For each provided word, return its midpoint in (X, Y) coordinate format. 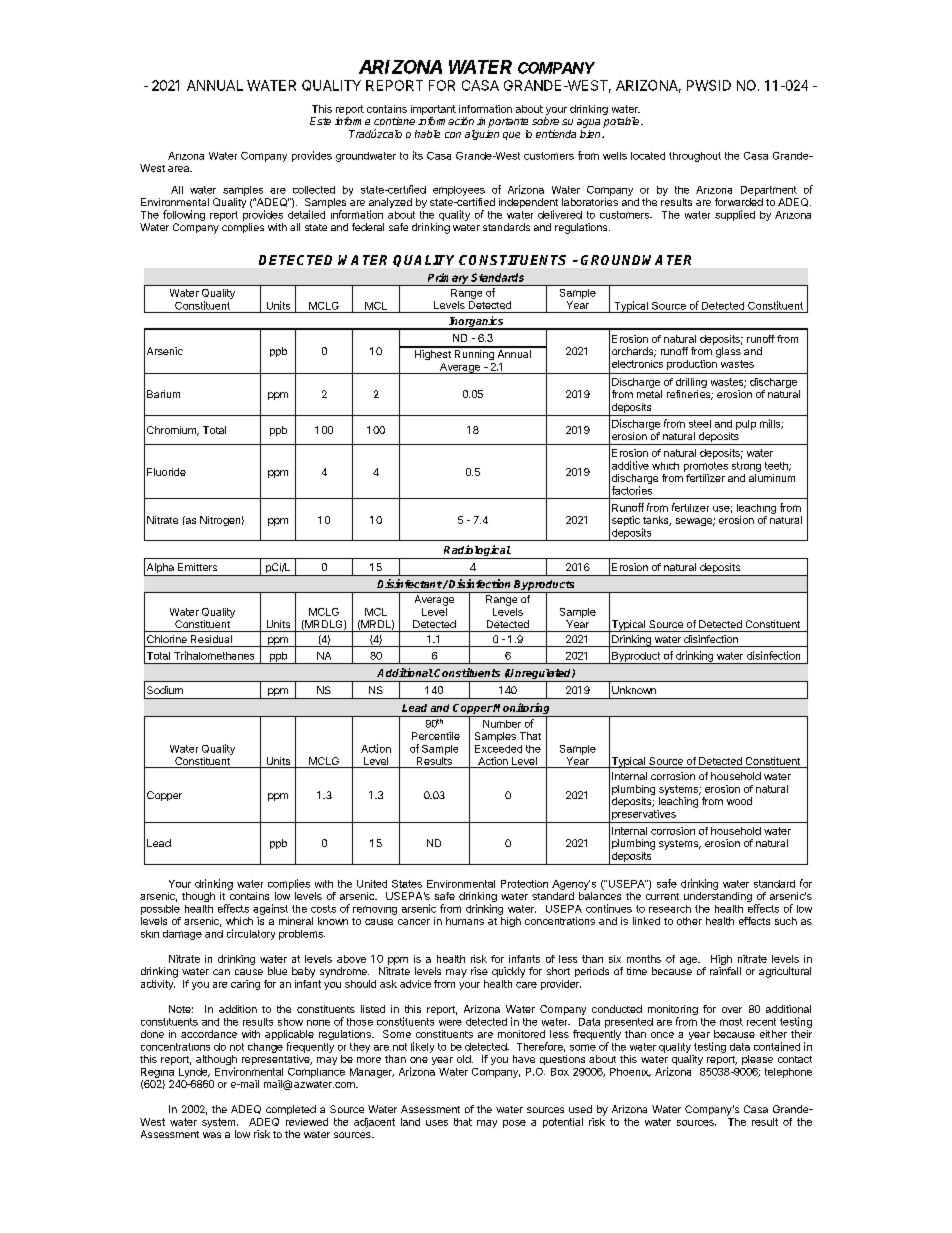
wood (739, 801)
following (184, 215)
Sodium (165, 690)
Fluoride (166, 472)
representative (277, 1060)
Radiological (477, 552)
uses (437, 1123)
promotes (706, 467)
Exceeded (498, 749)
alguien (482, 135)
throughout (695, 157)
